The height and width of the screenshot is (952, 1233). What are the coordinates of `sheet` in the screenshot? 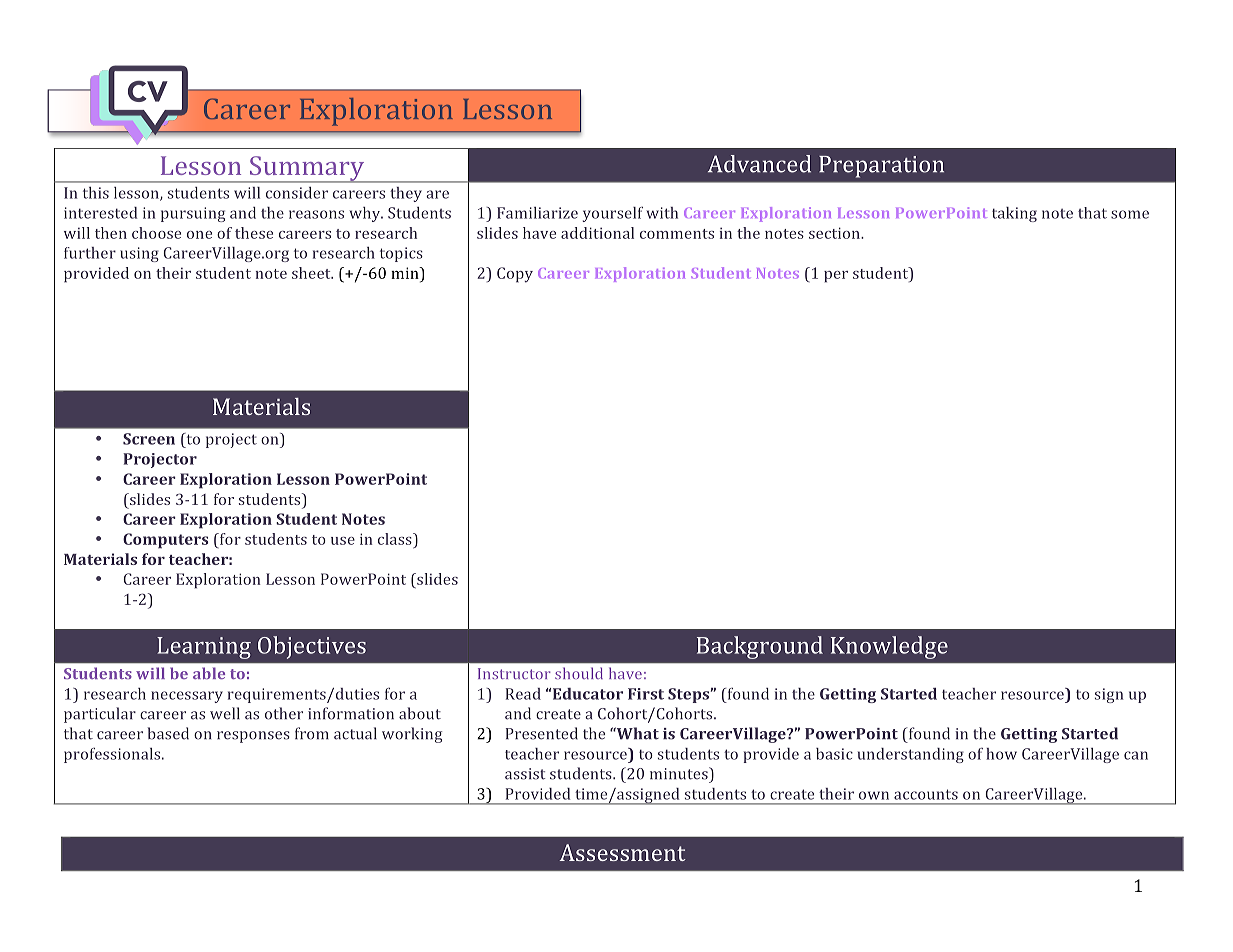 It's located at (312, 273).
